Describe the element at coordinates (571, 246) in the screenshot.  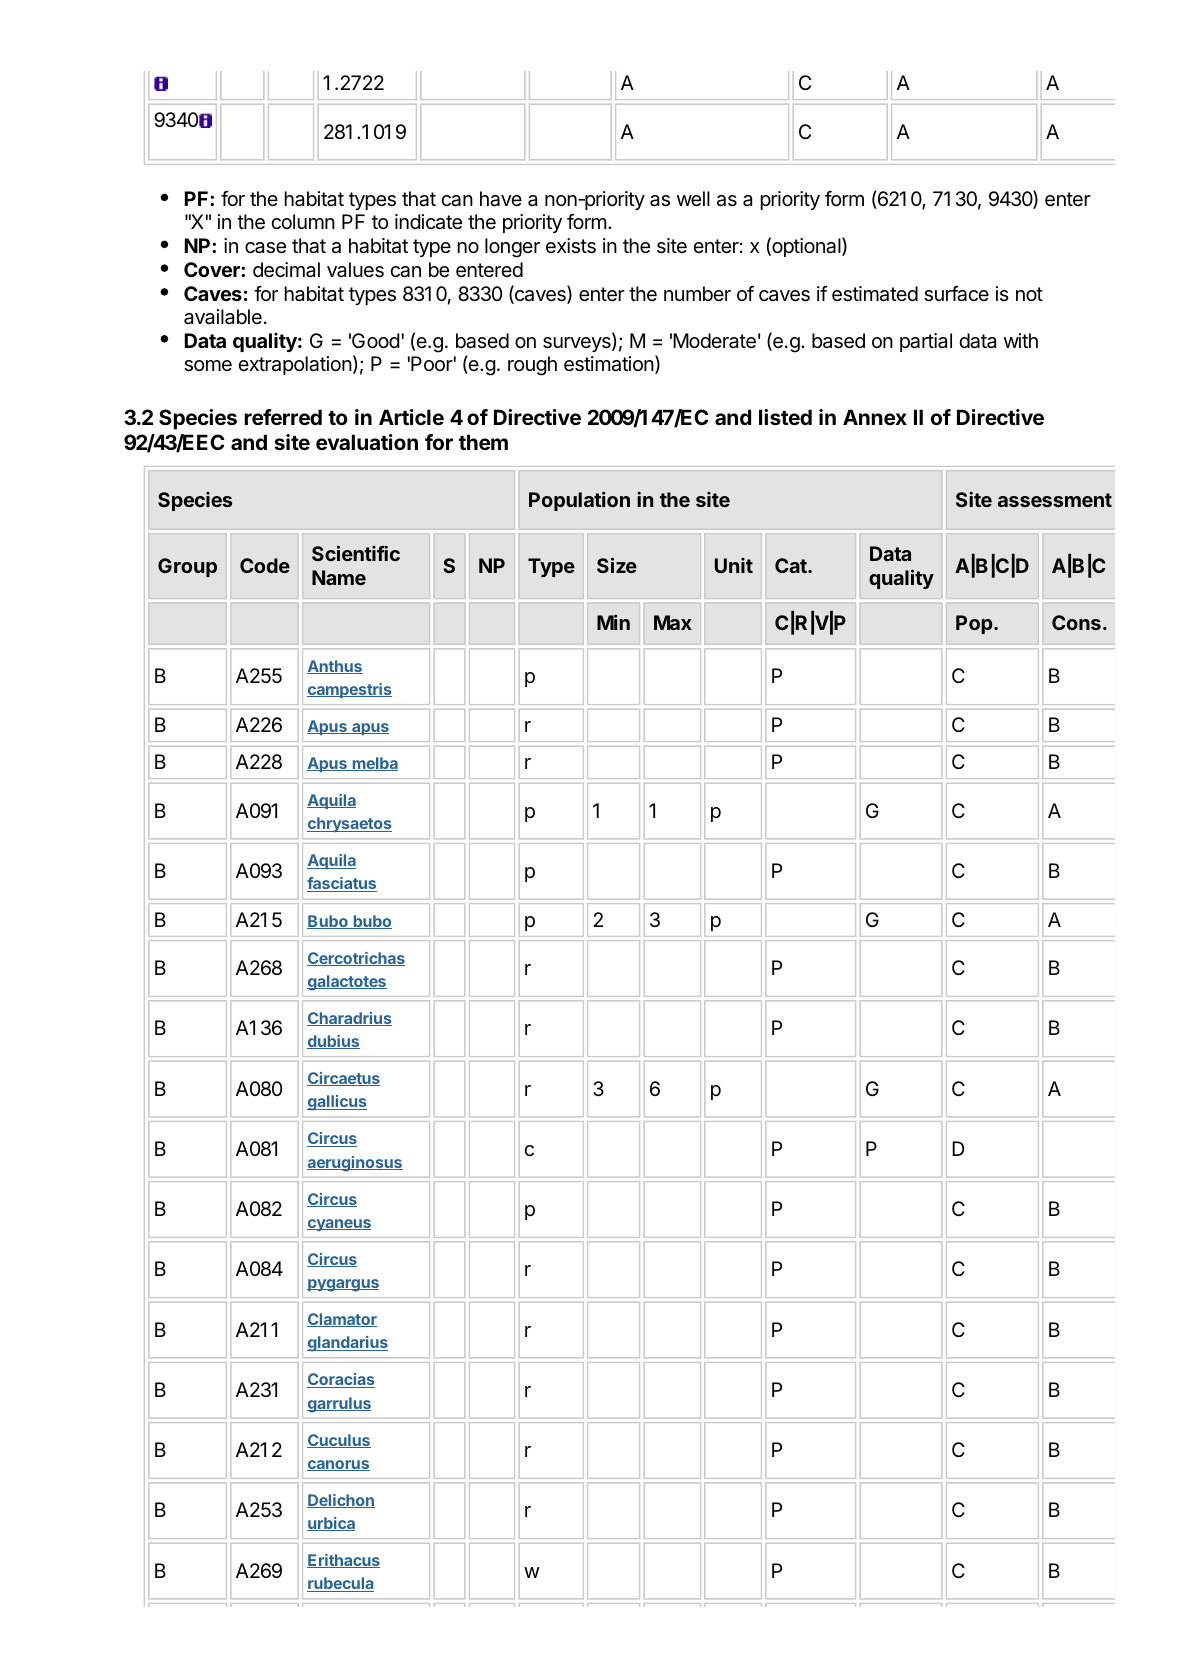
I see `exists` at that location.
